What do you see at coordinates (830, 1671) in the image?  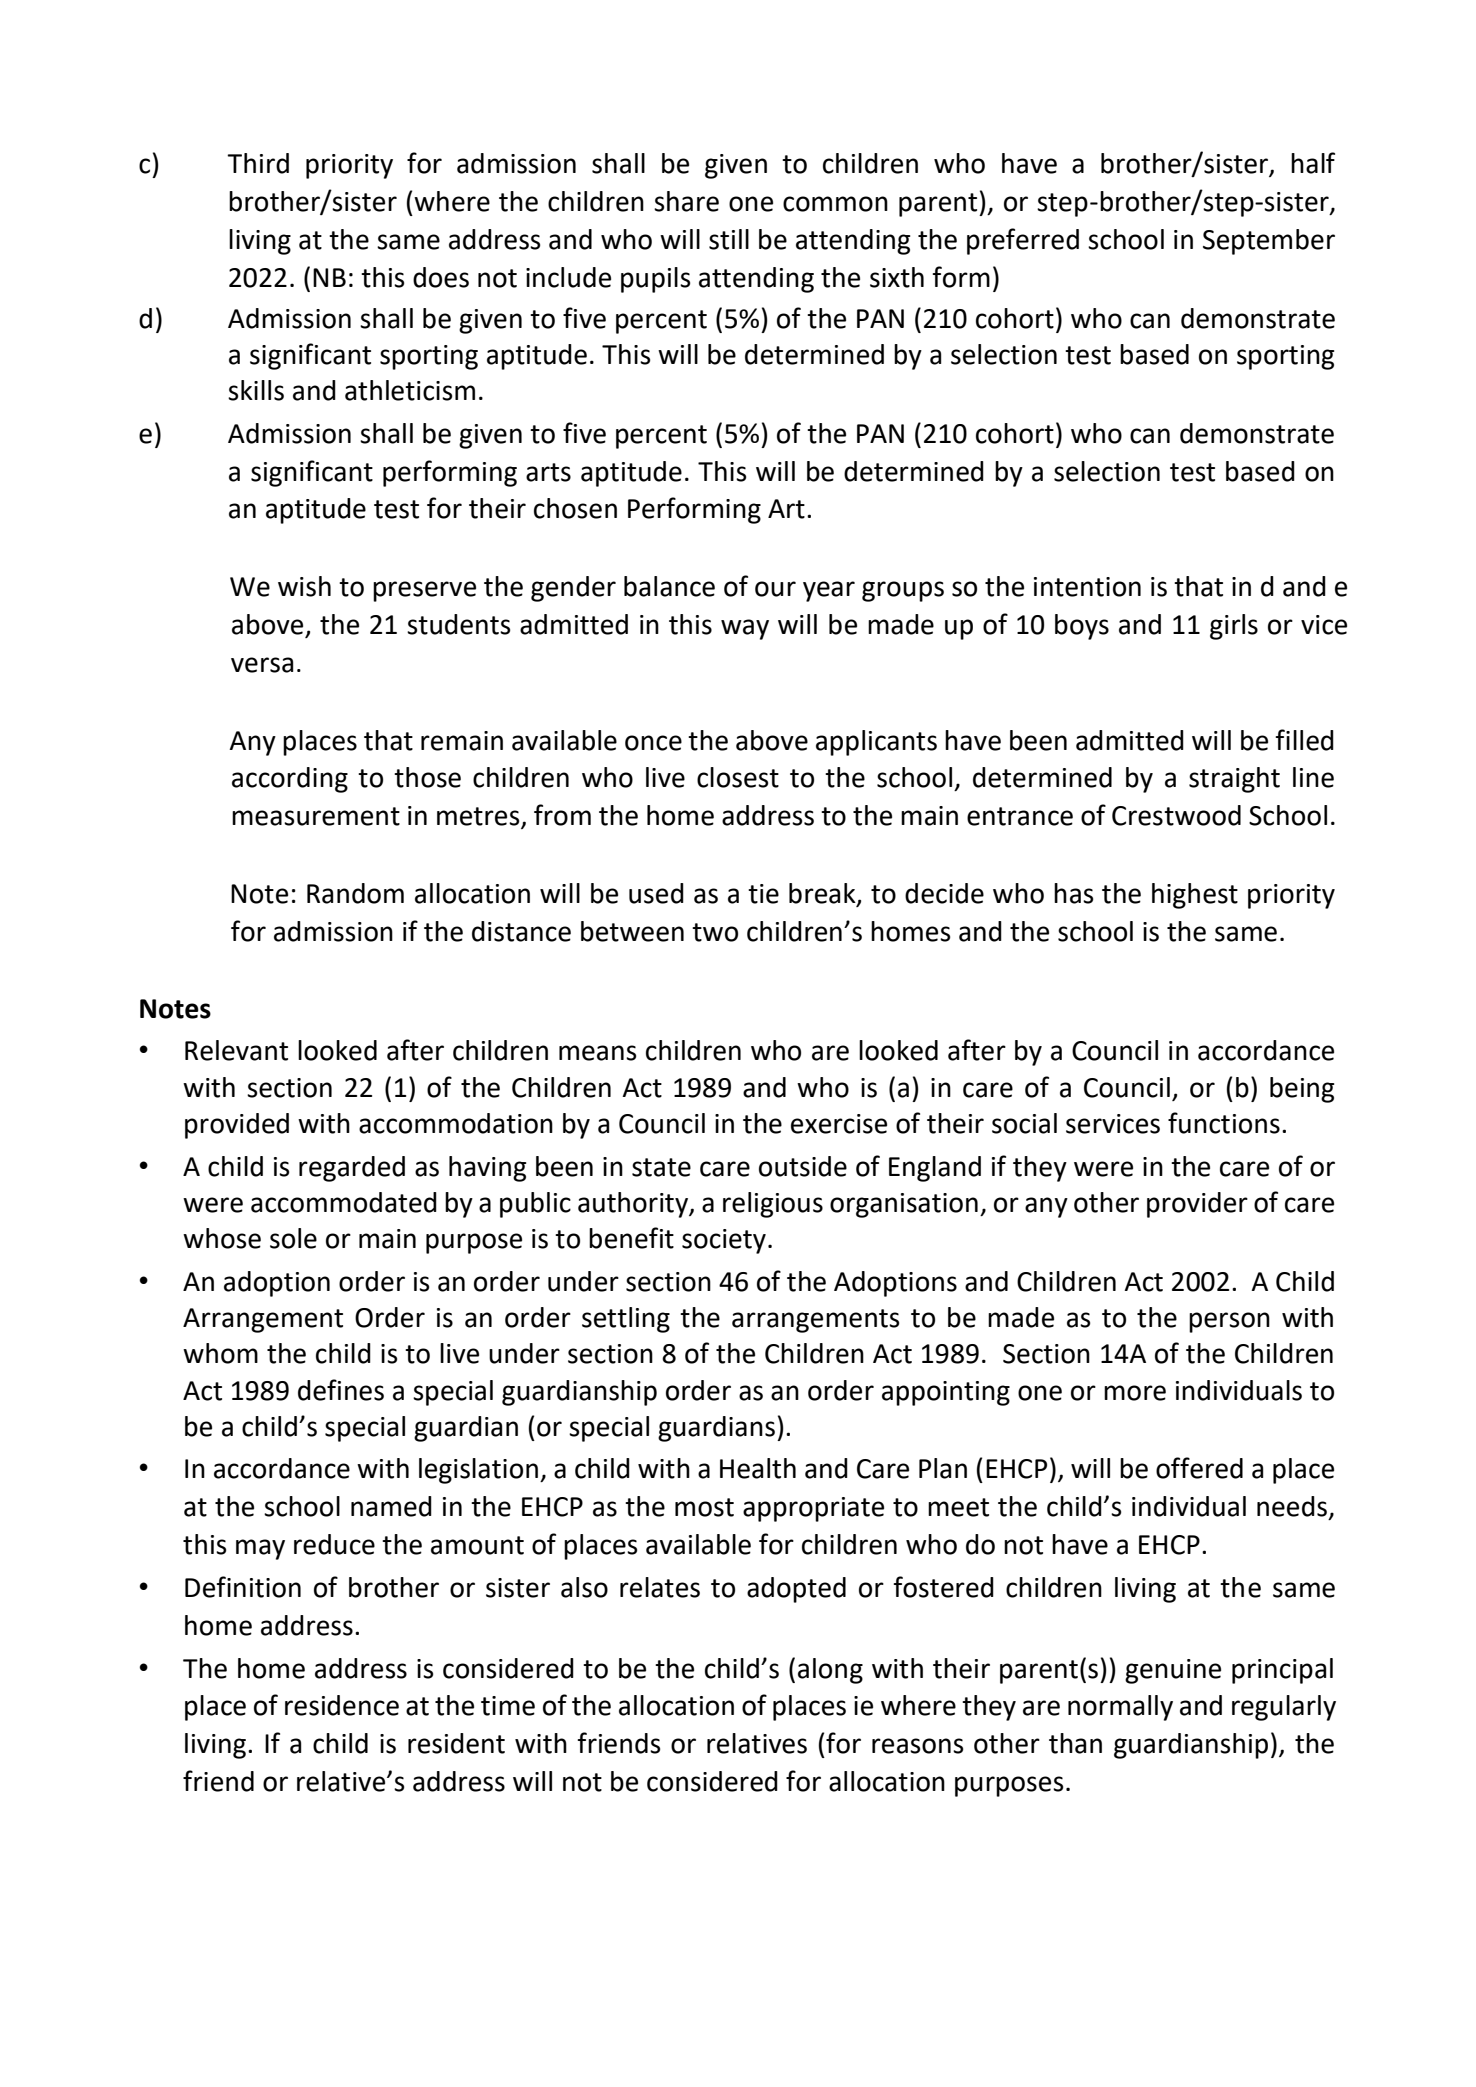 I see `along` at bounding box center [830, 1671].
